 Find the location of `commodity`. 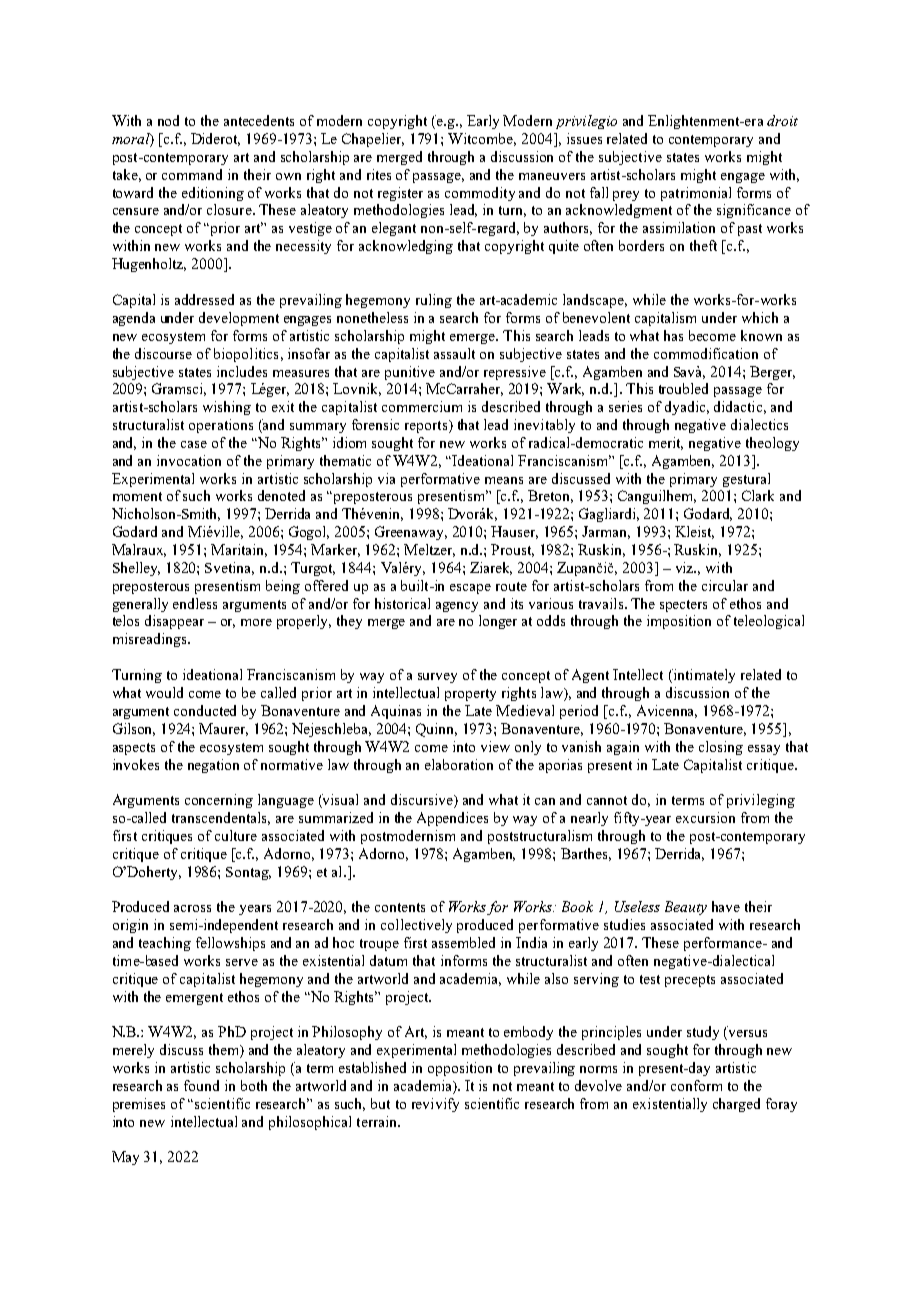

commodity is located at coordinates (480, 194).
